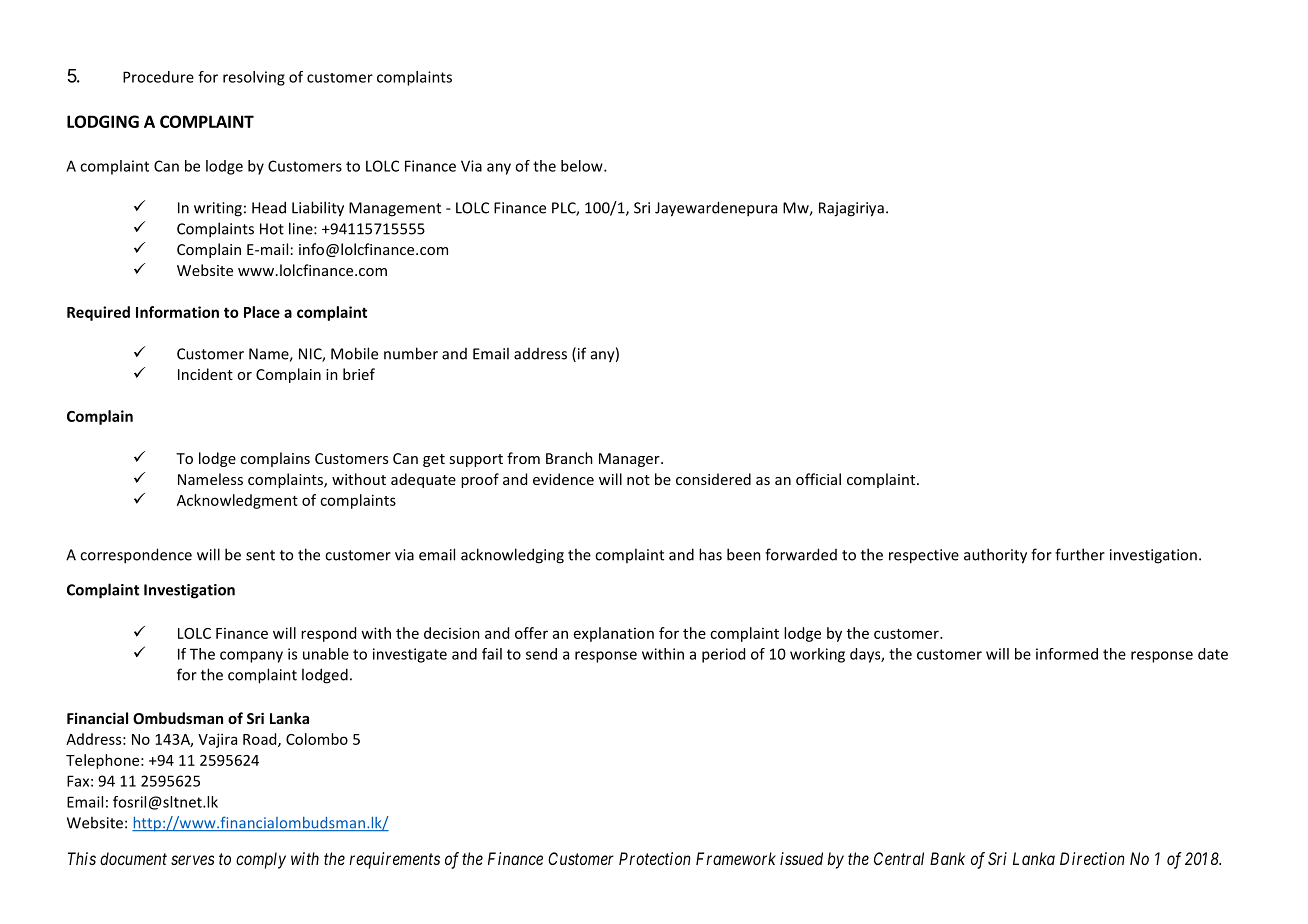 The image size is (1308, 924). What do you see at coordinates (654, 858) in the page?
I see `Protection` at bounding box center [654, 858].
